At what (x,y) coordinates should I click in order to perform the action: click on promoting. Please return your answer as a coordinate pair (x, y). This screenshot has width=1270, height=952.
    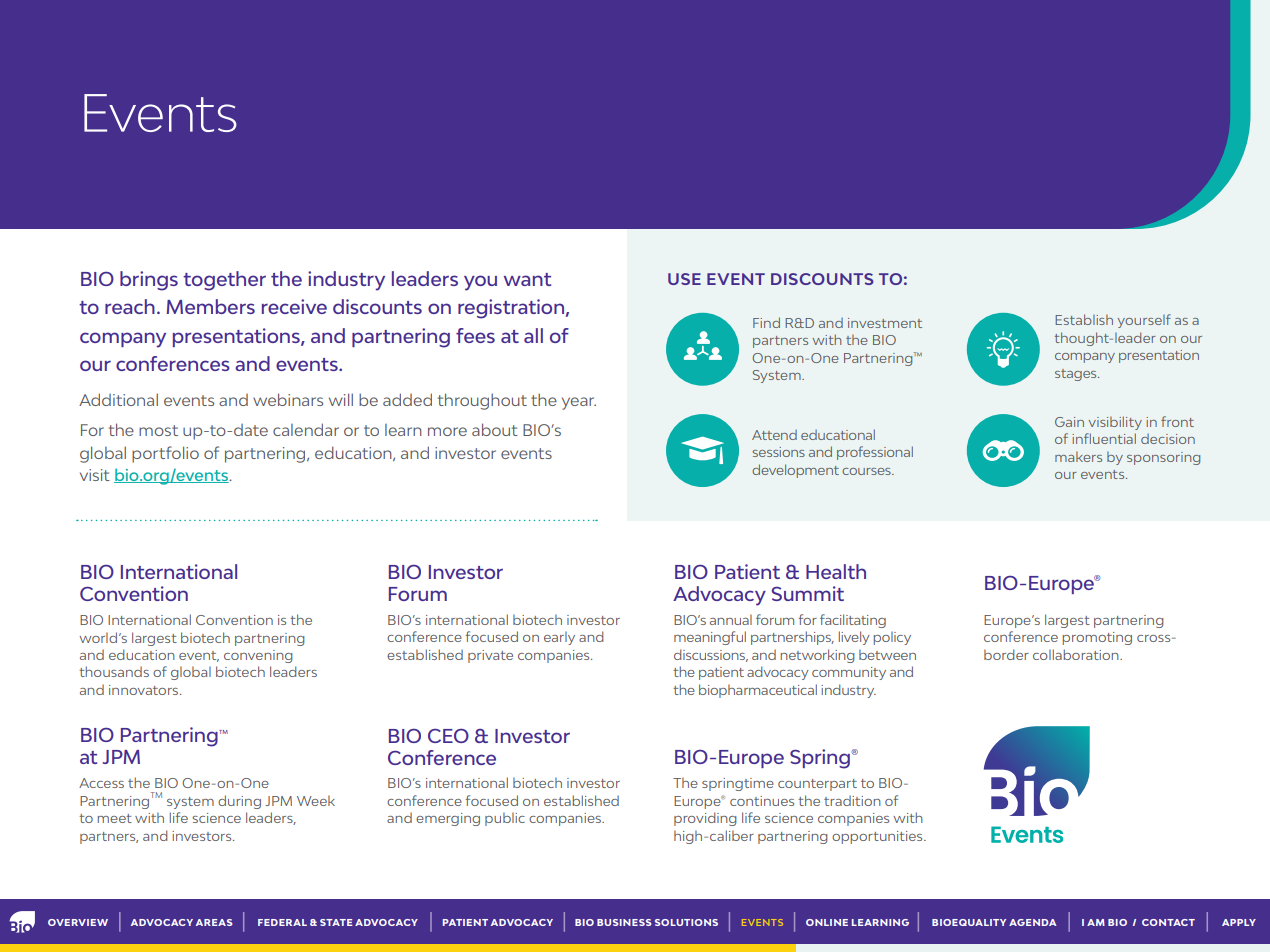
    Looking at the image, I should click on (1097, 638).
